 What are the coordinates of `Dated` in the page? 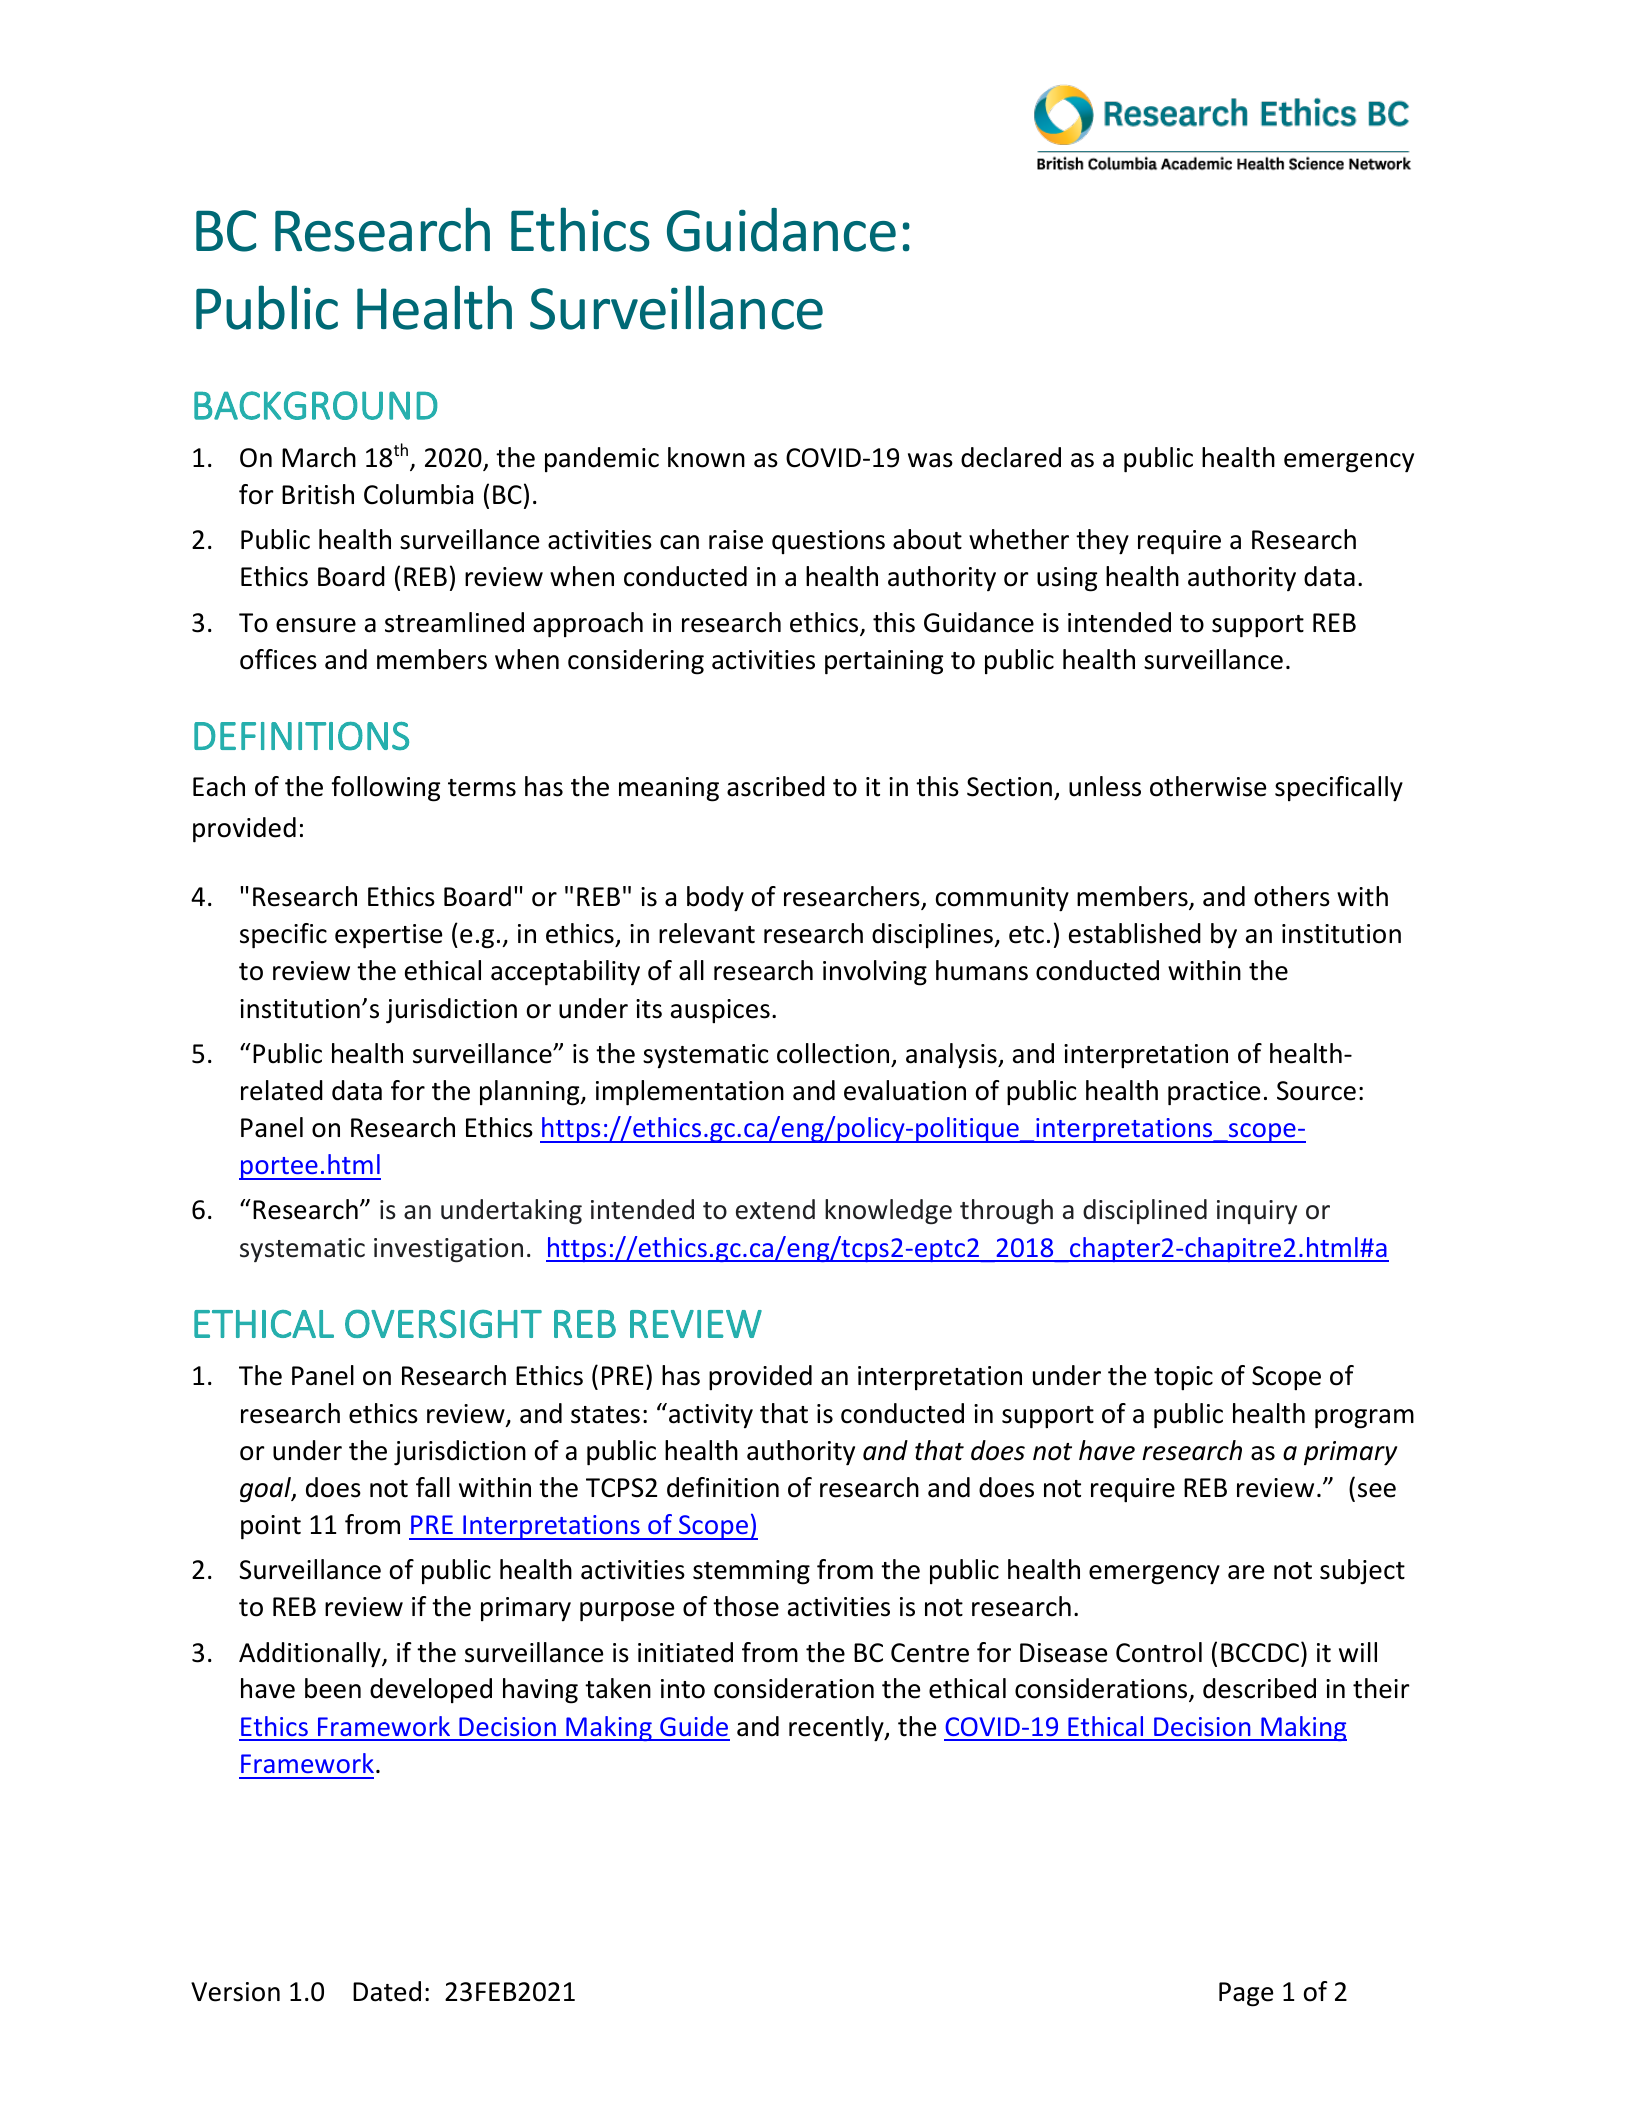 It's located at (387, 1991).
